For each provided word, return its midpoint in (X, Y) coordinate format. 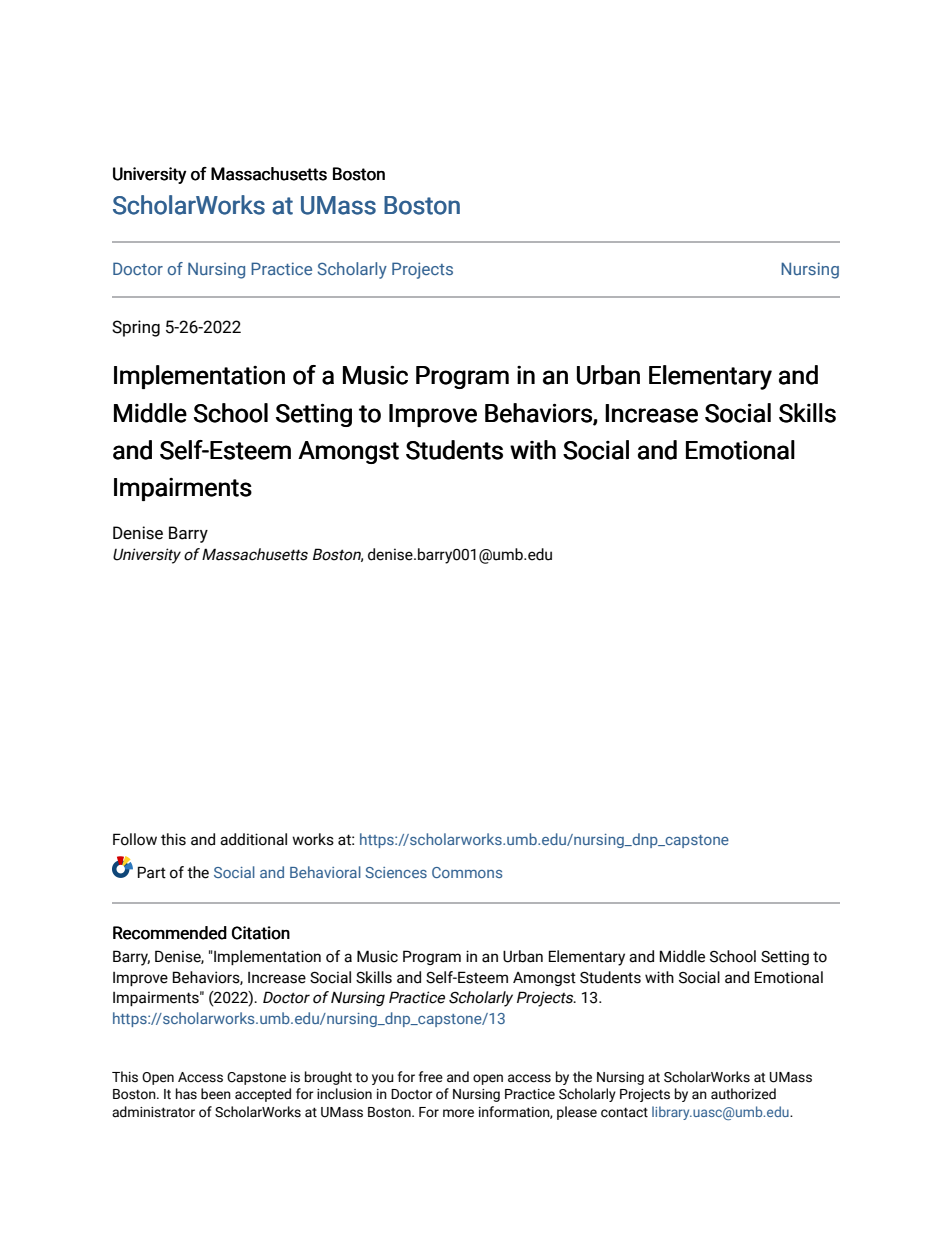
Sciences (396, 872)
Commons (467, 872)
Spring (136, 328)
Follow (135, 839)
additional (253, 839)
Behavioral (325, 872)
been (216, 1094)
